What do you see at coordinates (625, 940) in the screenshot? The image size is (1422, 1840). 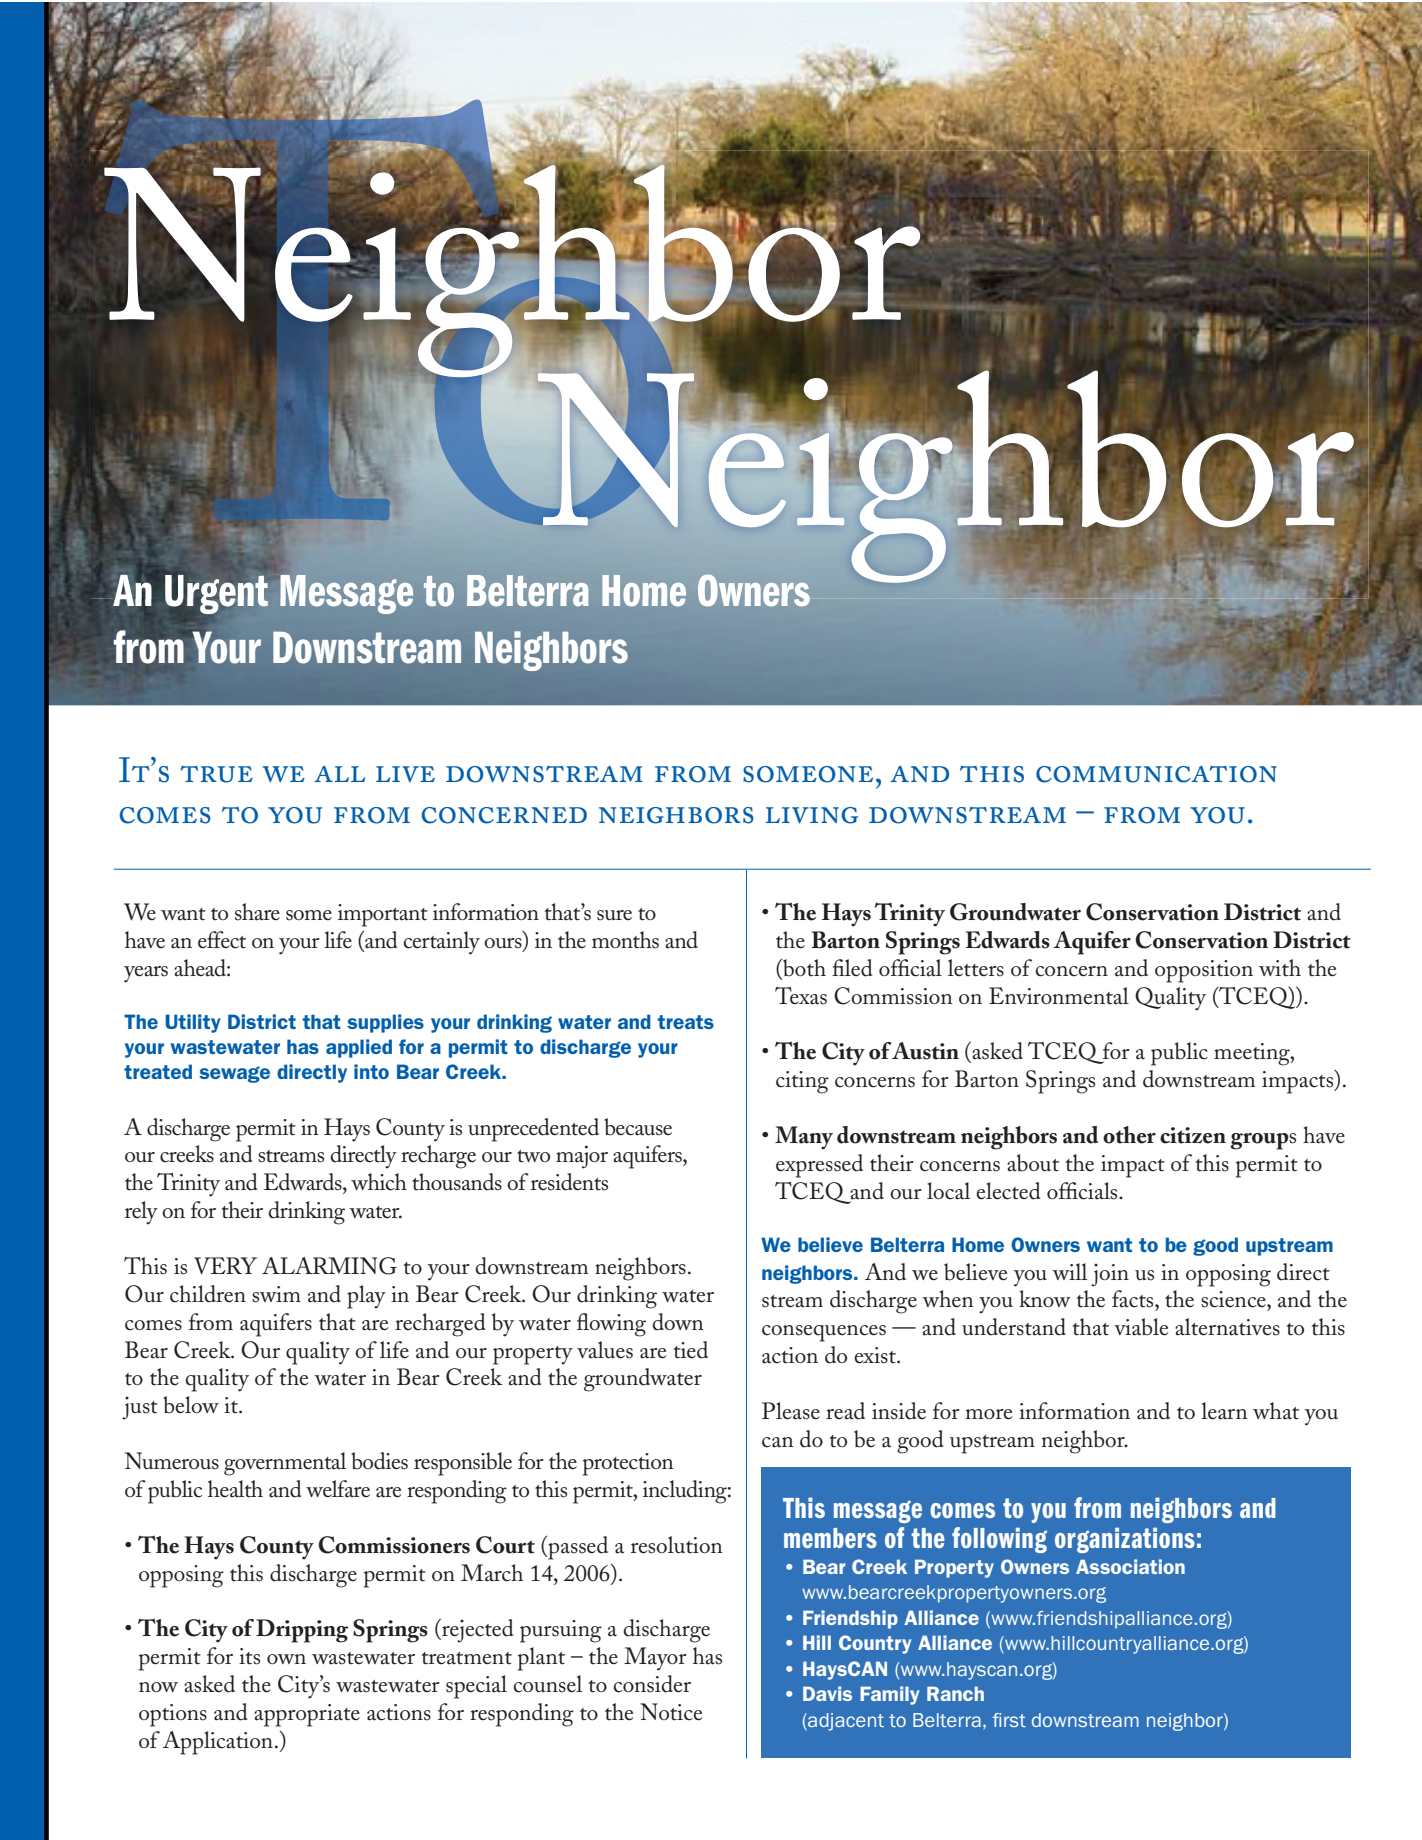 I see `months` at bounding box center [625, 940].
